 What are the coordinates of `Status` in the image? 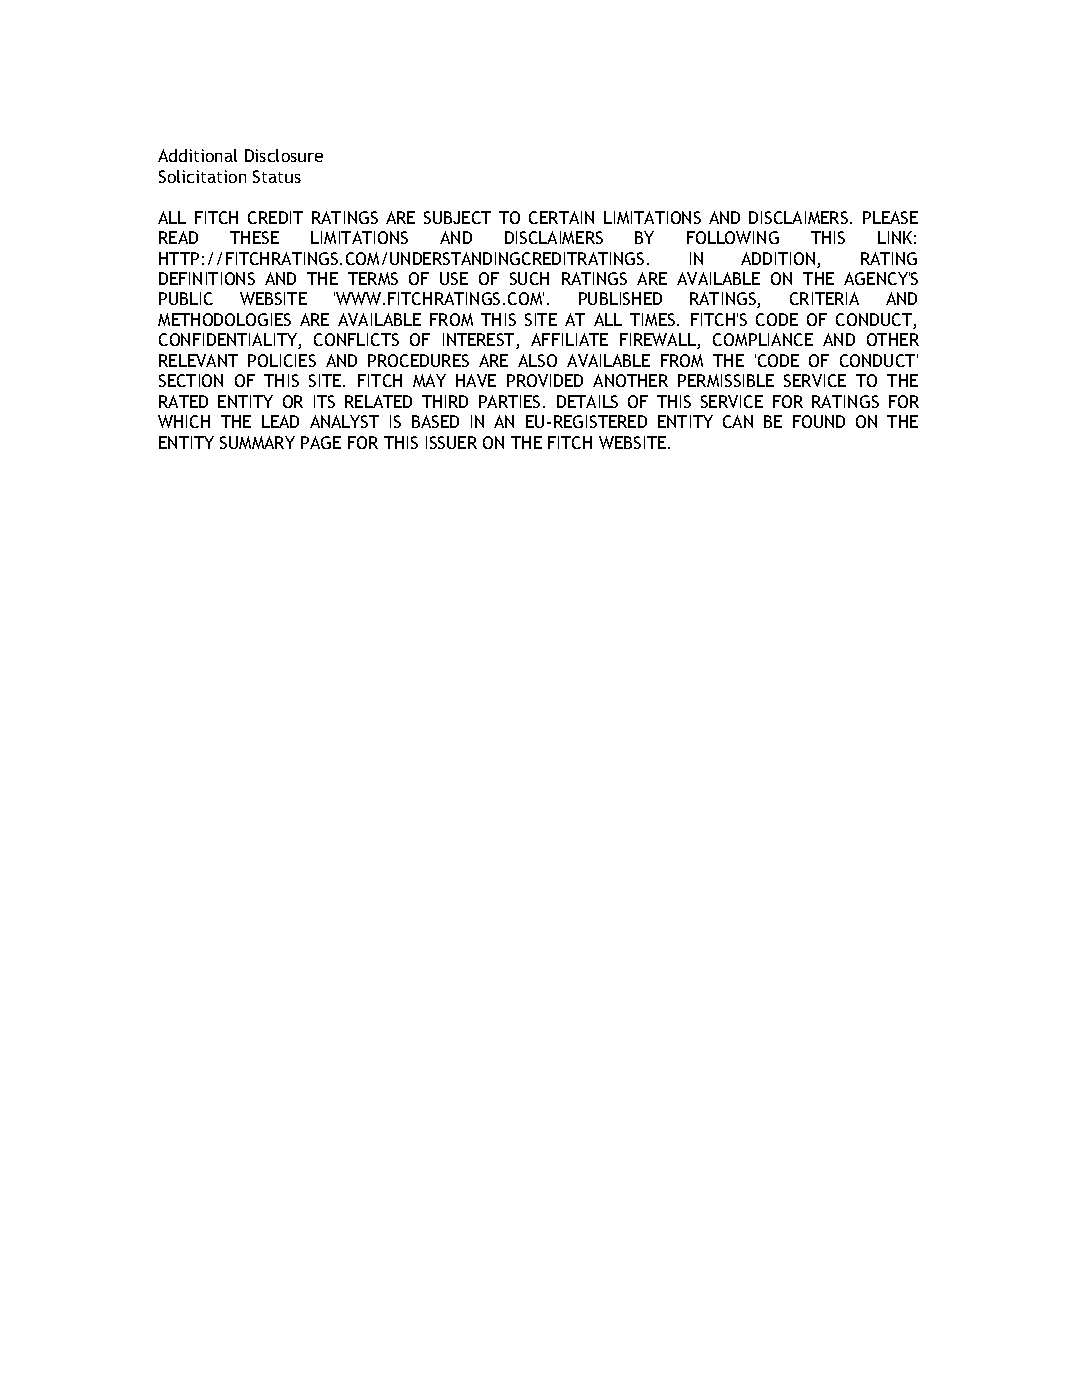 It's located at (277, 176).
